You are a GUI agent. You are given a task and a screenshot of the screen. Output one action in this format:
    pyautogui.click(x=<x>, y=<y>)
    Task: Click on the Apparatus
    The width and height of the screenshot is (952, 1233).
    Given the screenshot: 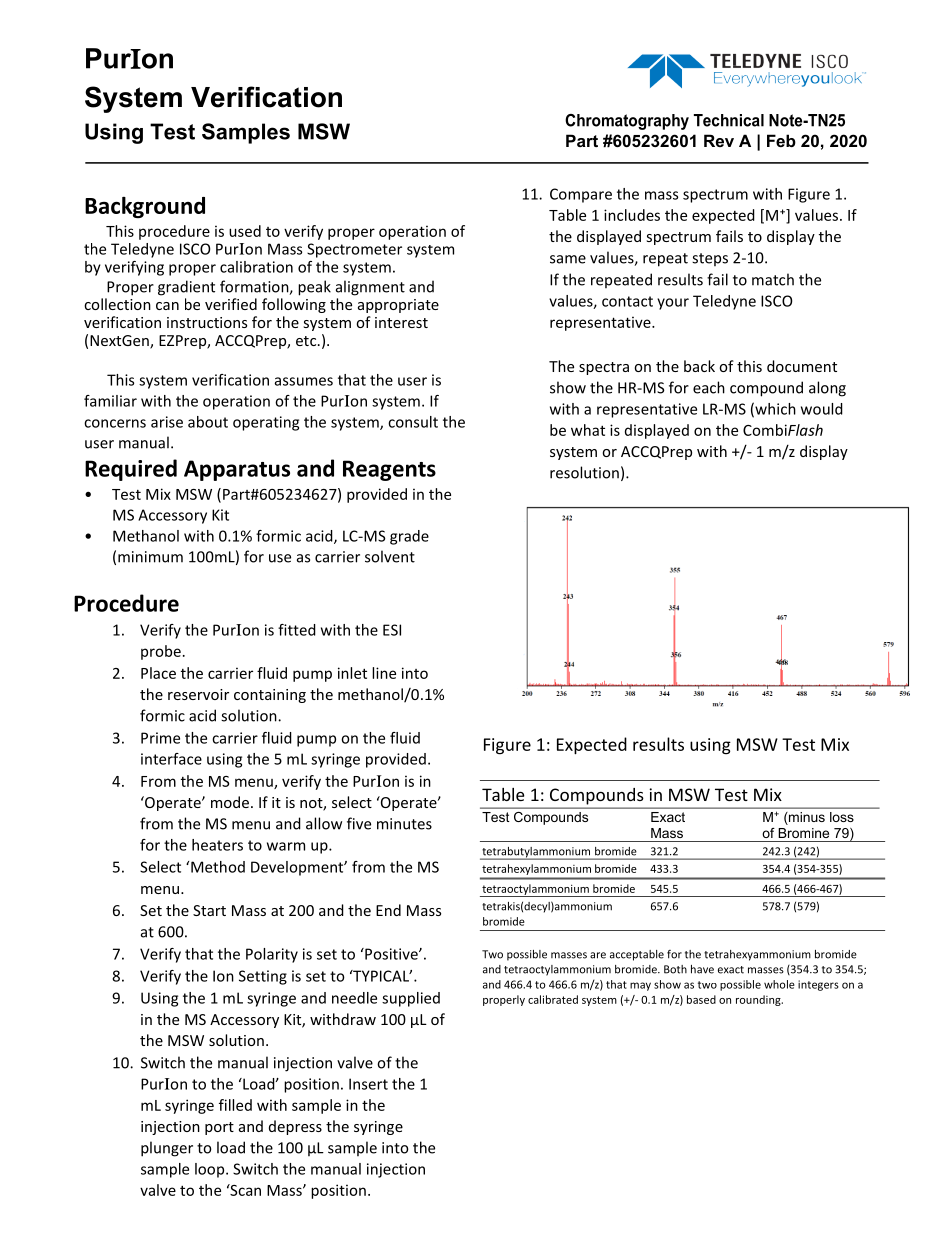 What is the action you would take?
    pyautogui.click(x=237, y=470)
